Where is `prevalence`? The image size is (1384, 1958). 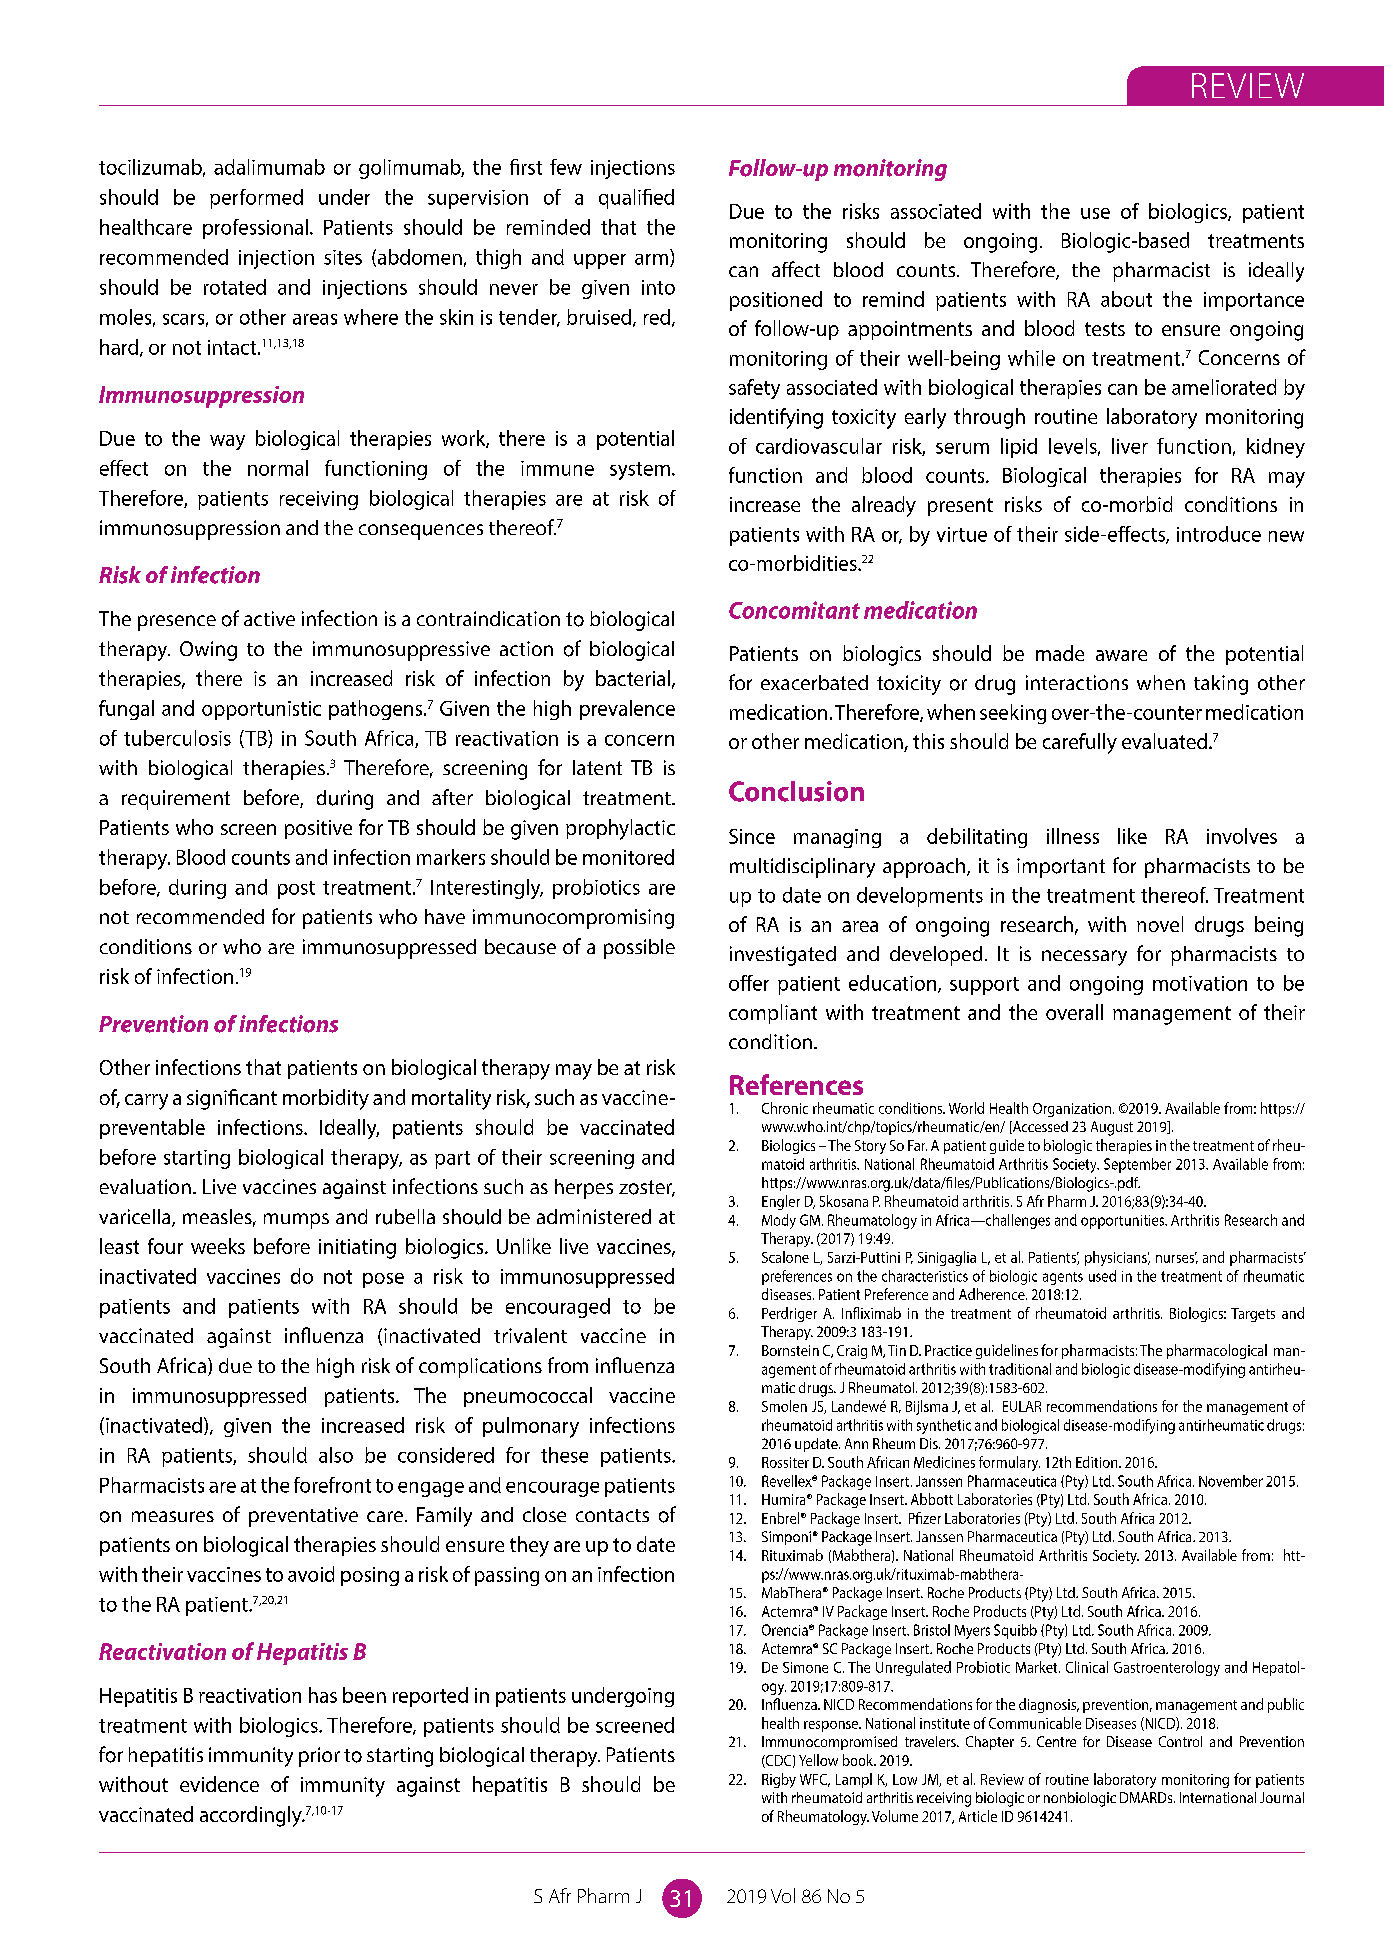
prevalence is located at coordinates (627, 710).
